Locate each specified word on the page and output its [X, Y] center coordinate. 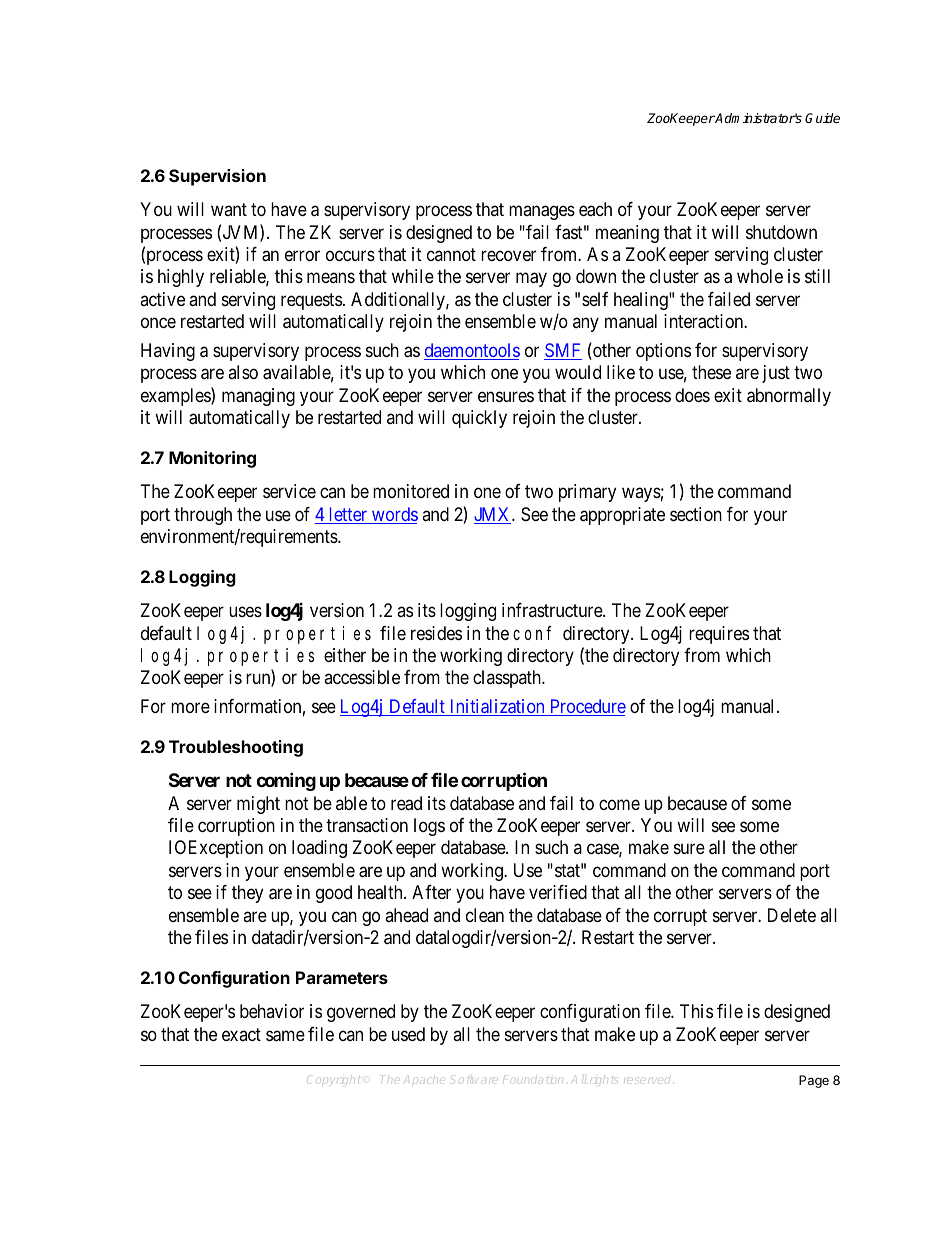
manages [542, 213]
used [408, 1034]
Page [814, 1081]
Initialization [497, 707]
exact [241, 1034]
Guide [822, 118]
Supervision [217, 177]
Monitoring [212, 459]
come [619, 804]
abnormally [789, 397]
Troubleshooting [236, 748]
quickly [479, 419]
